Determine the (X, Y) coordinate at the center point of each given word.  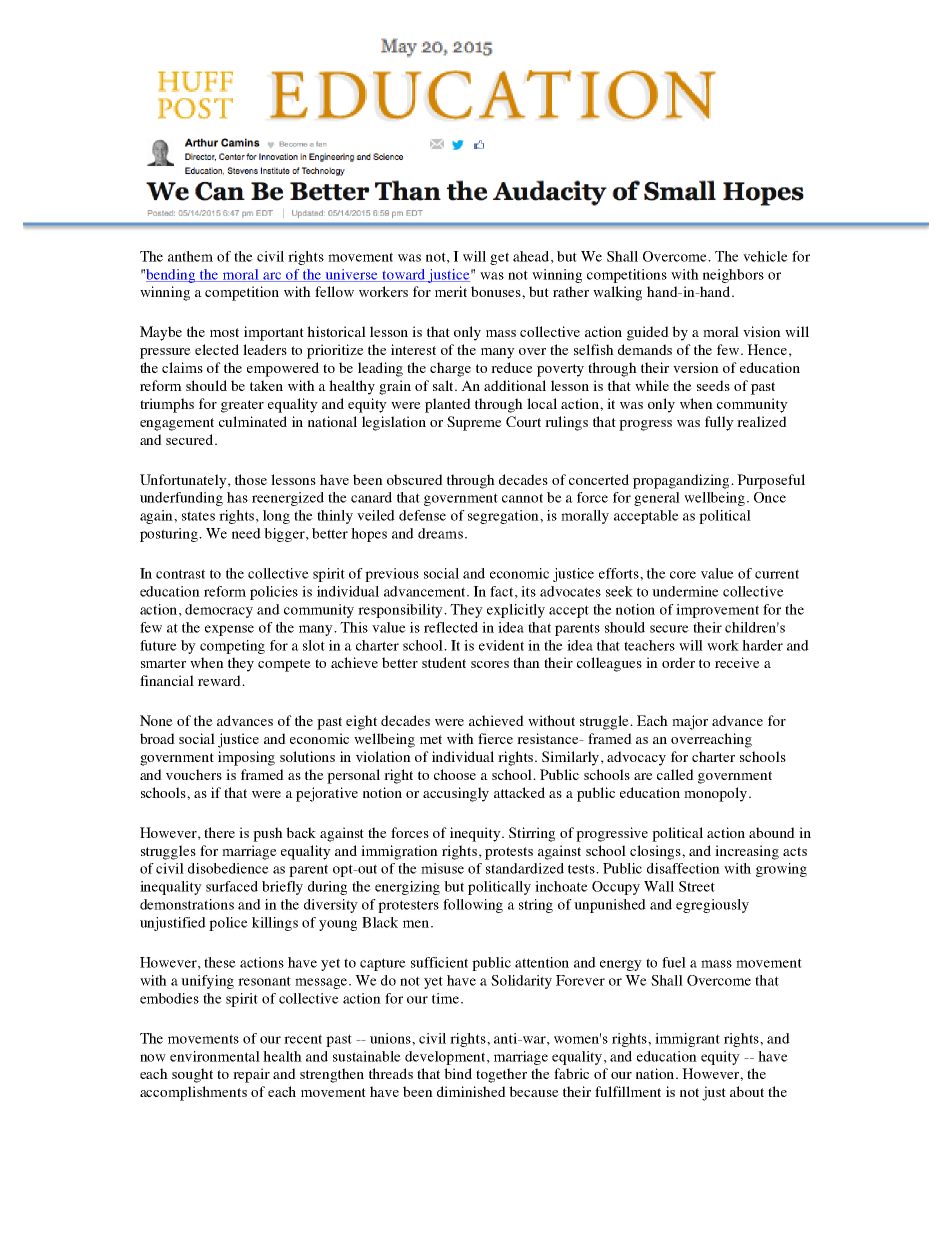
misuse (442, 868)
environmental (215, 1056)
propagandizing (682, 481)
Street (697, 886)
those (251, 479)
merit (451, 291)
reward (220, 680)
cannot (522, 498)
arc (272, 277)
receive (737, 662)
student (444, 662)
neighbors (733, 276)
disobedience (228, 868)
